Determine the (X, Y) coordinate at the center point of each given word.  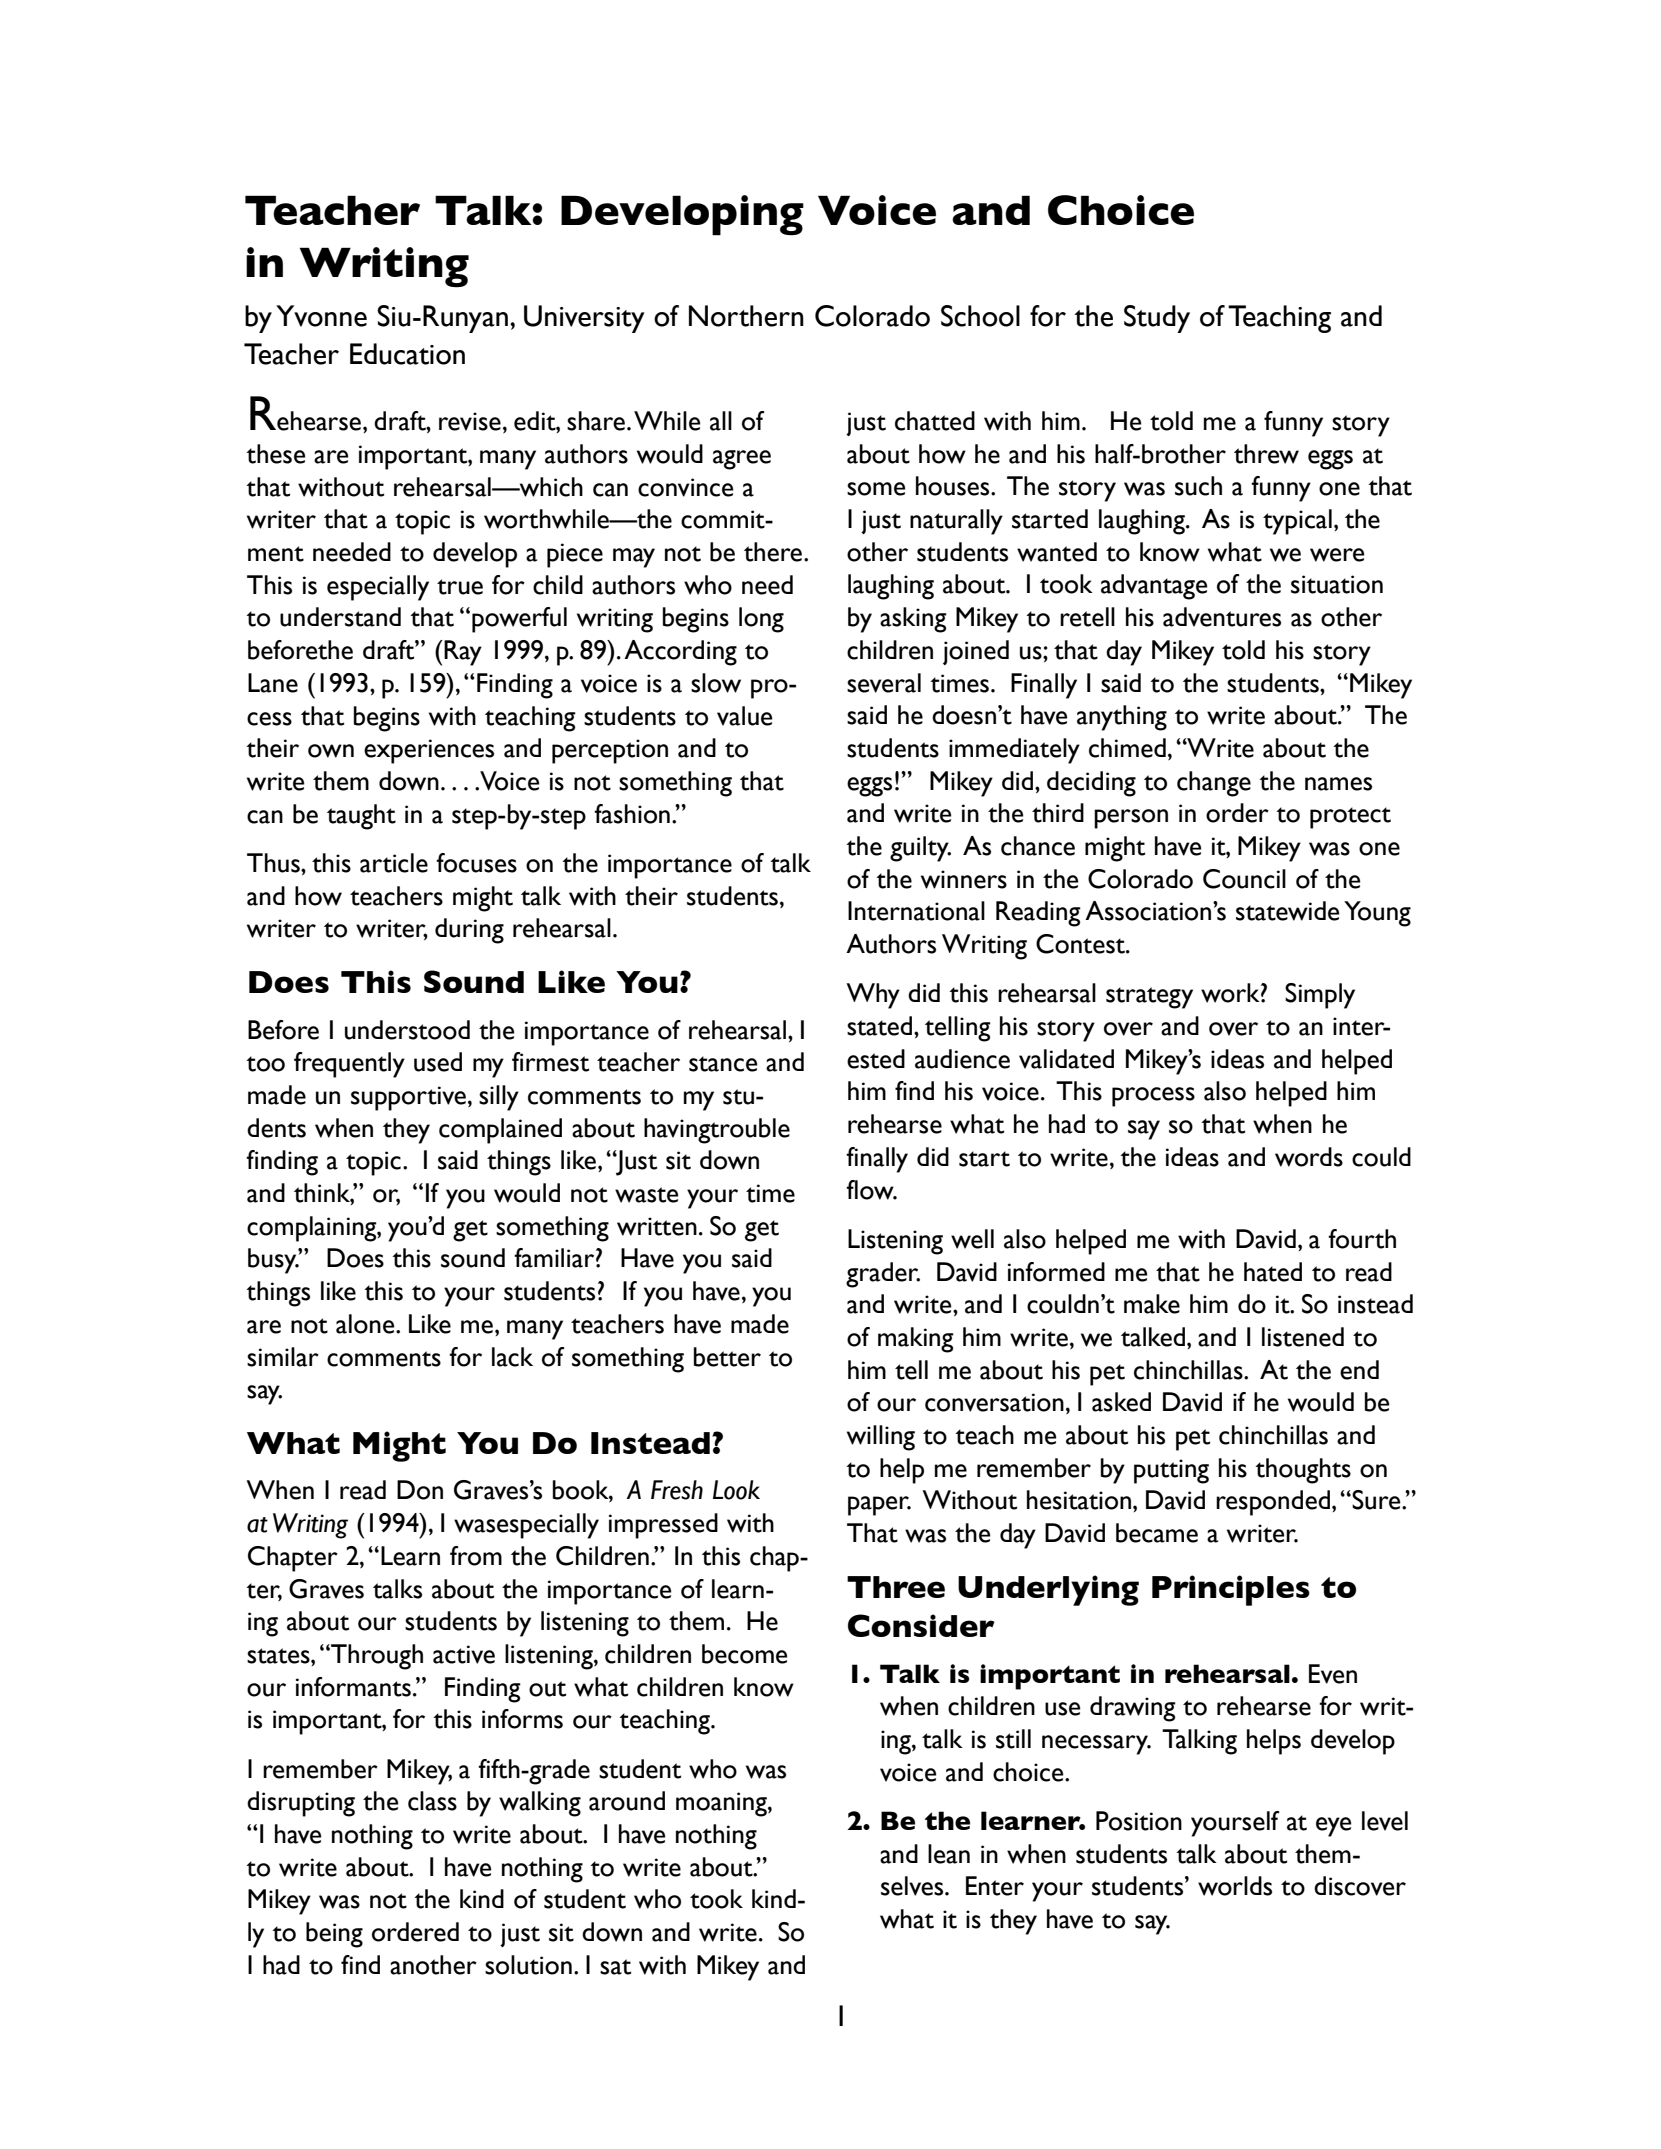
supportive (408, 1098)
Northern (746, 316)
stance (723, 1064)
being (334, 1935)
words (1309, 1157)
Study (1157, 319)
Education (407, 354)
